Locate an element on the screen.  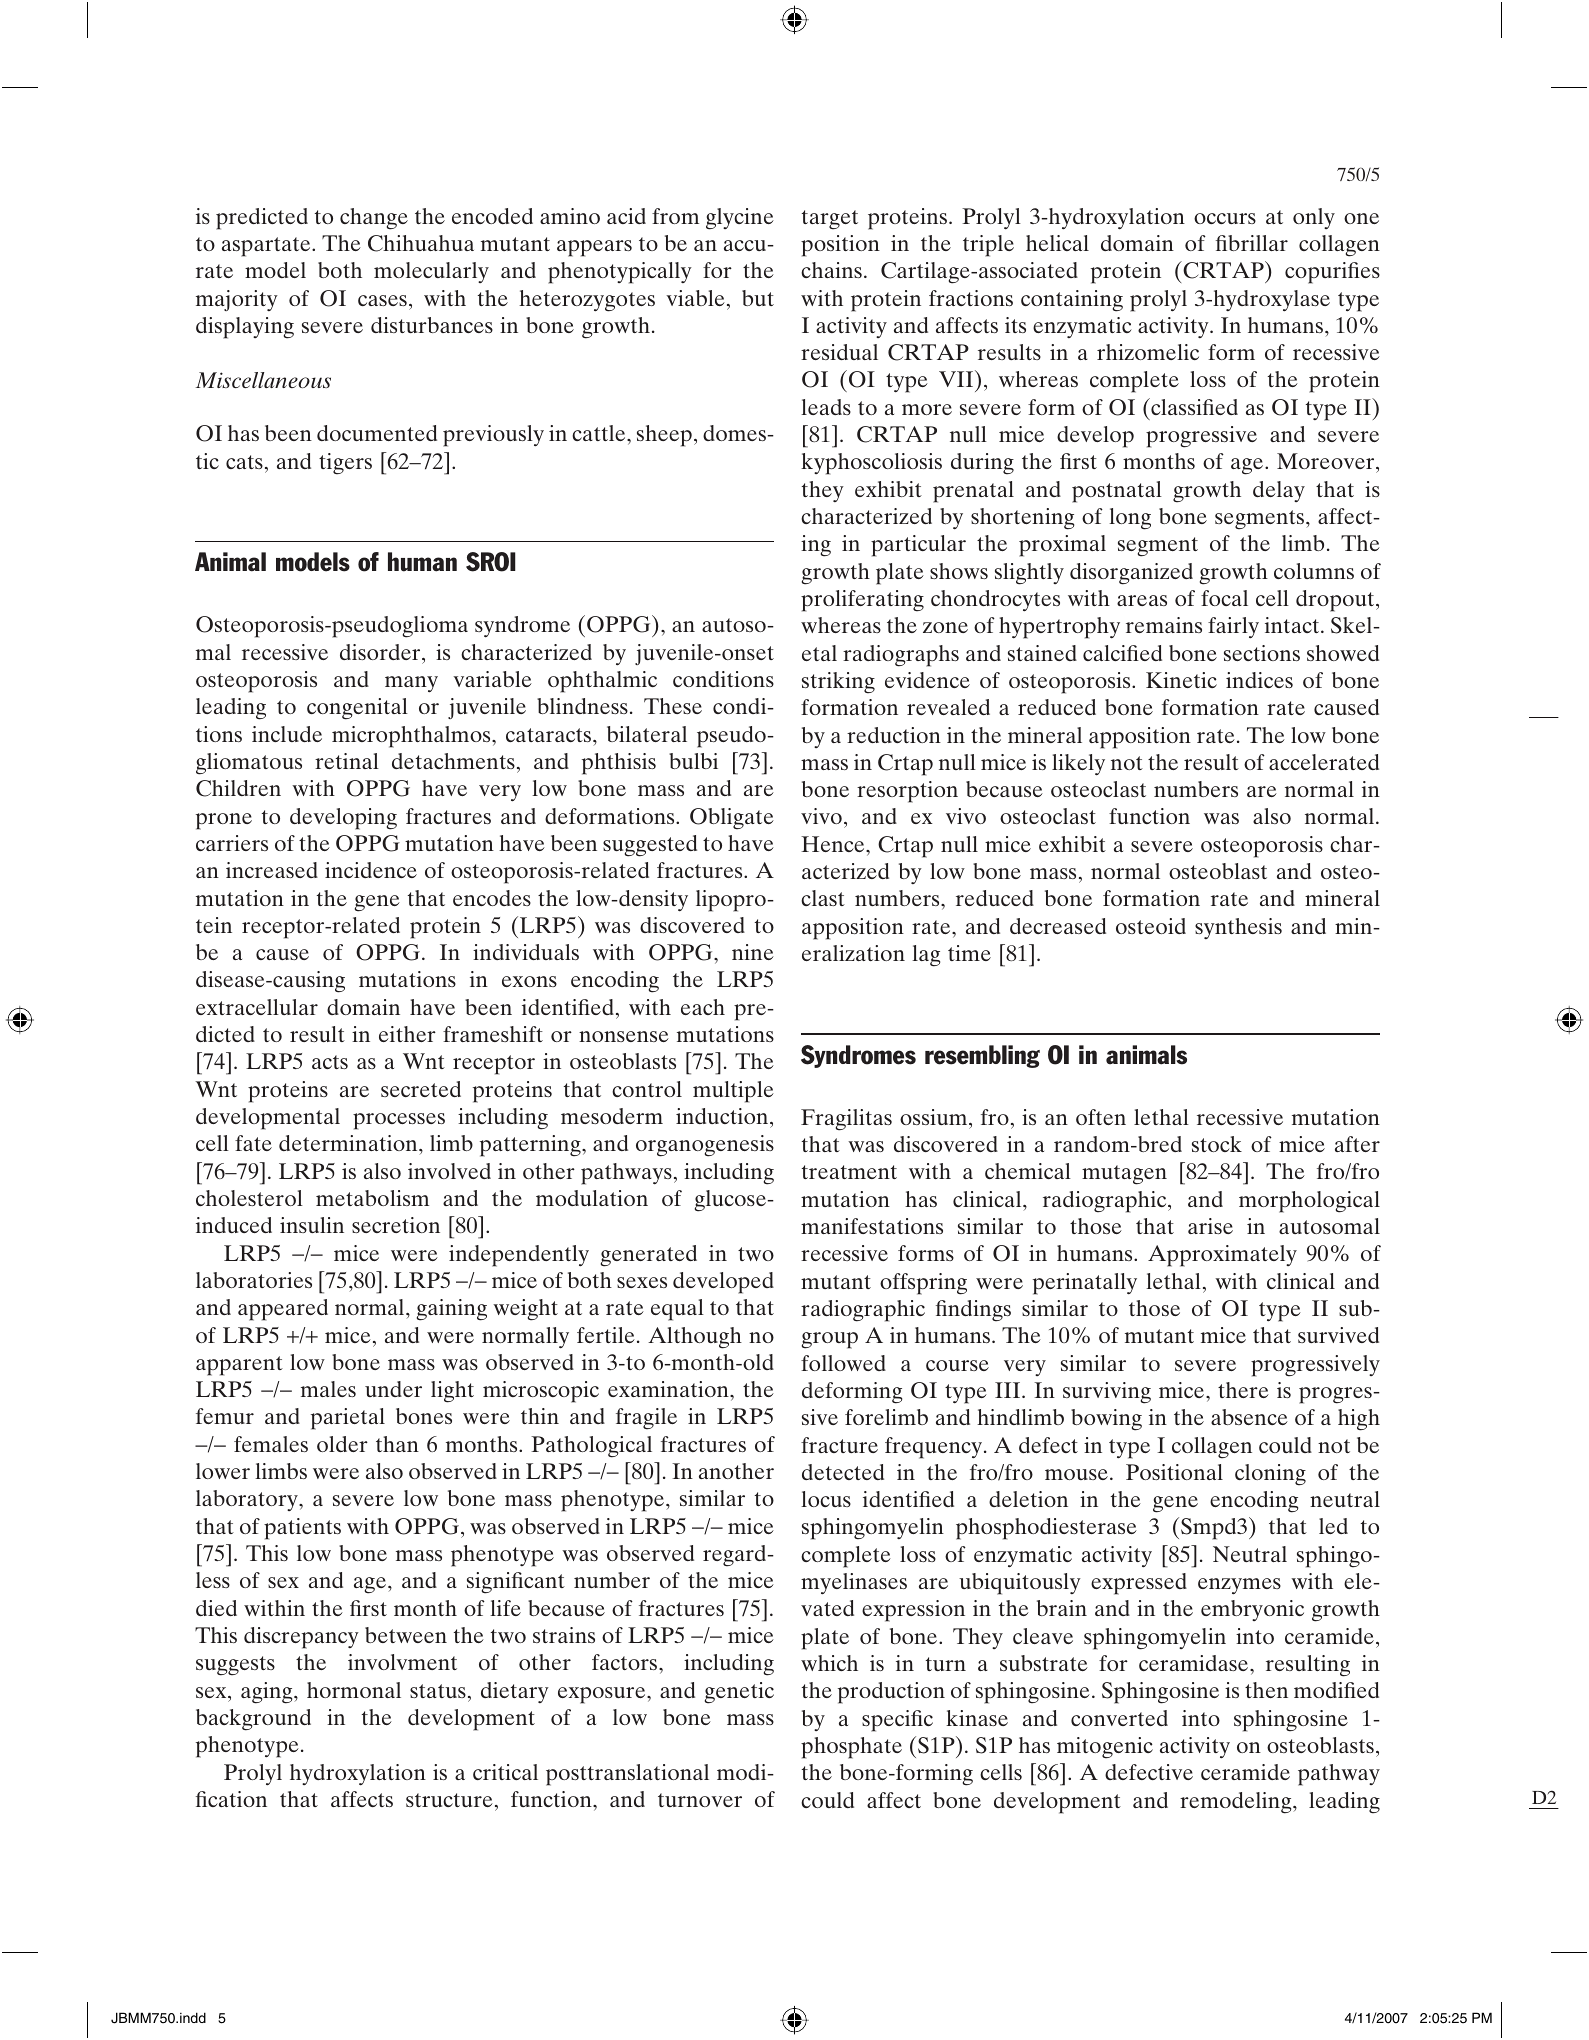
congenital is located at coordinates (357, 709).
